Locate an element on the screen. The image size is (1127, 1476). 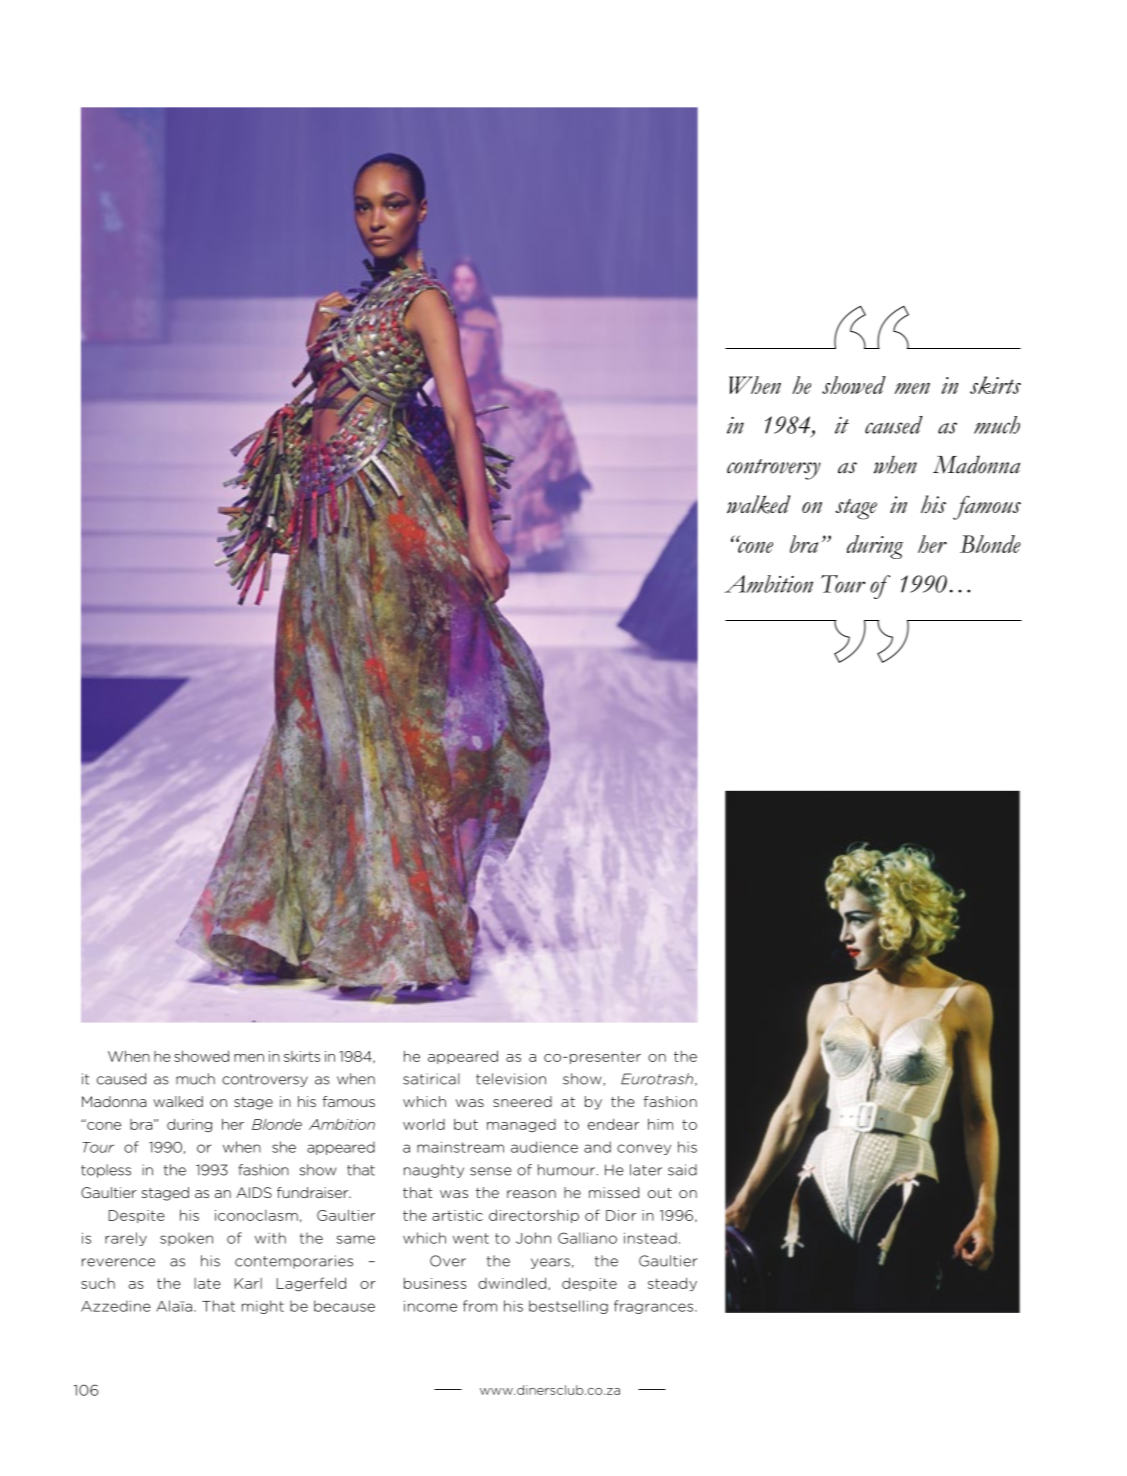
artistic is located at coordinates (457, 1215).
